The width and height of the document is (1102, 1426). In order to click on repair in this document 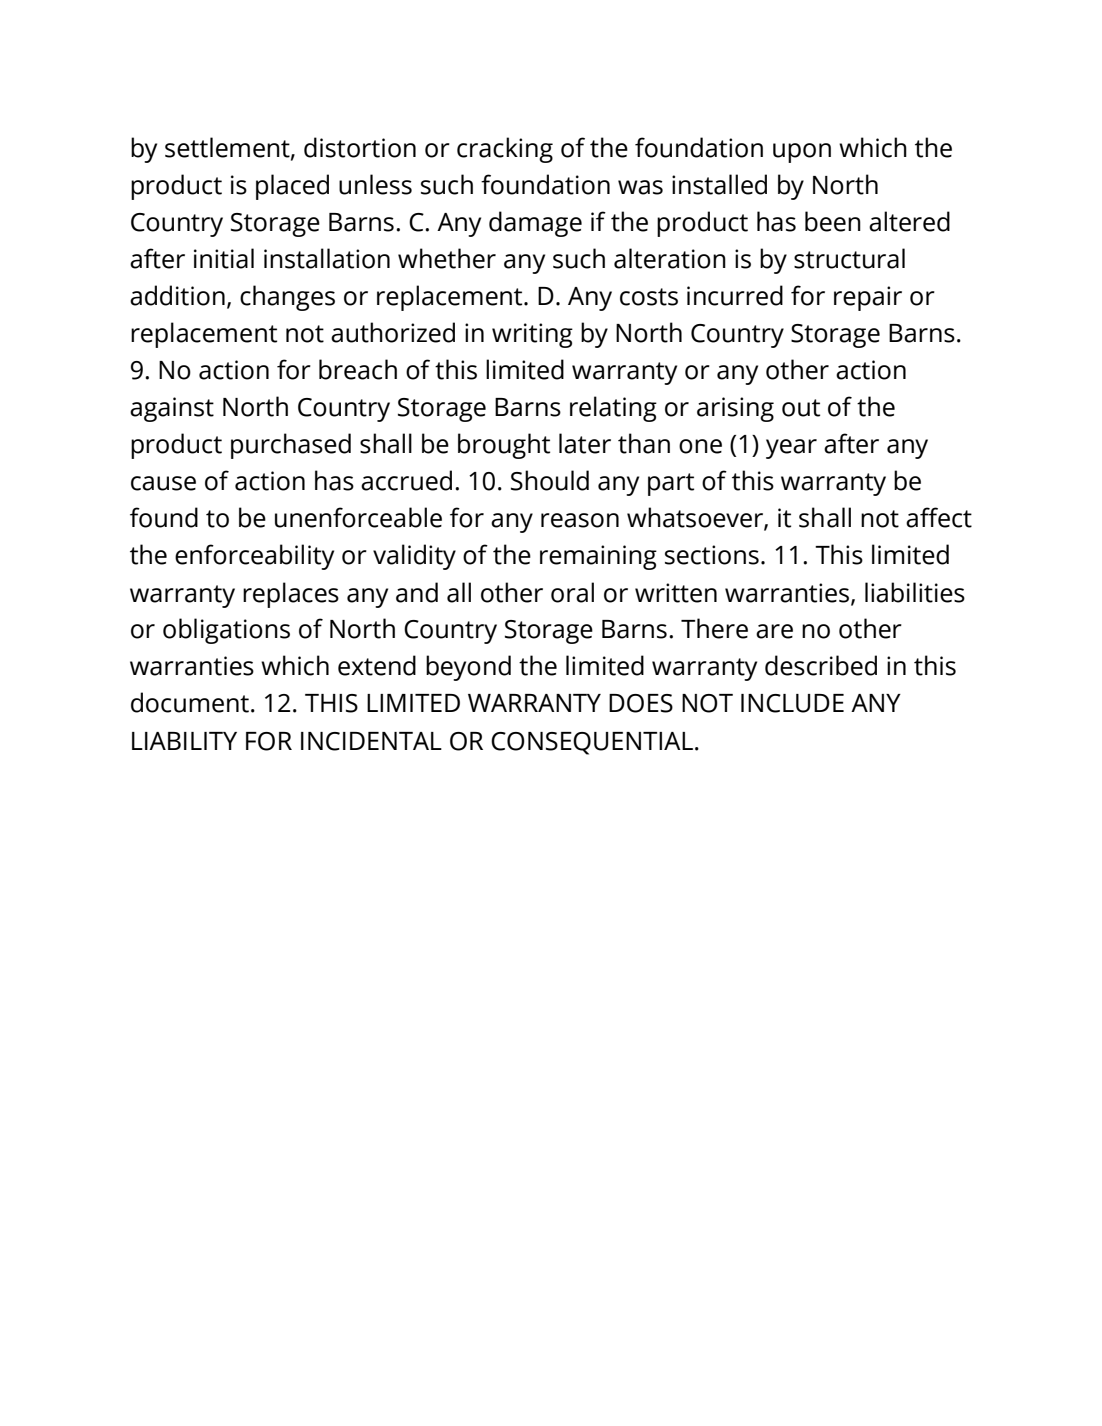, I will do `click(868, 298)`.
